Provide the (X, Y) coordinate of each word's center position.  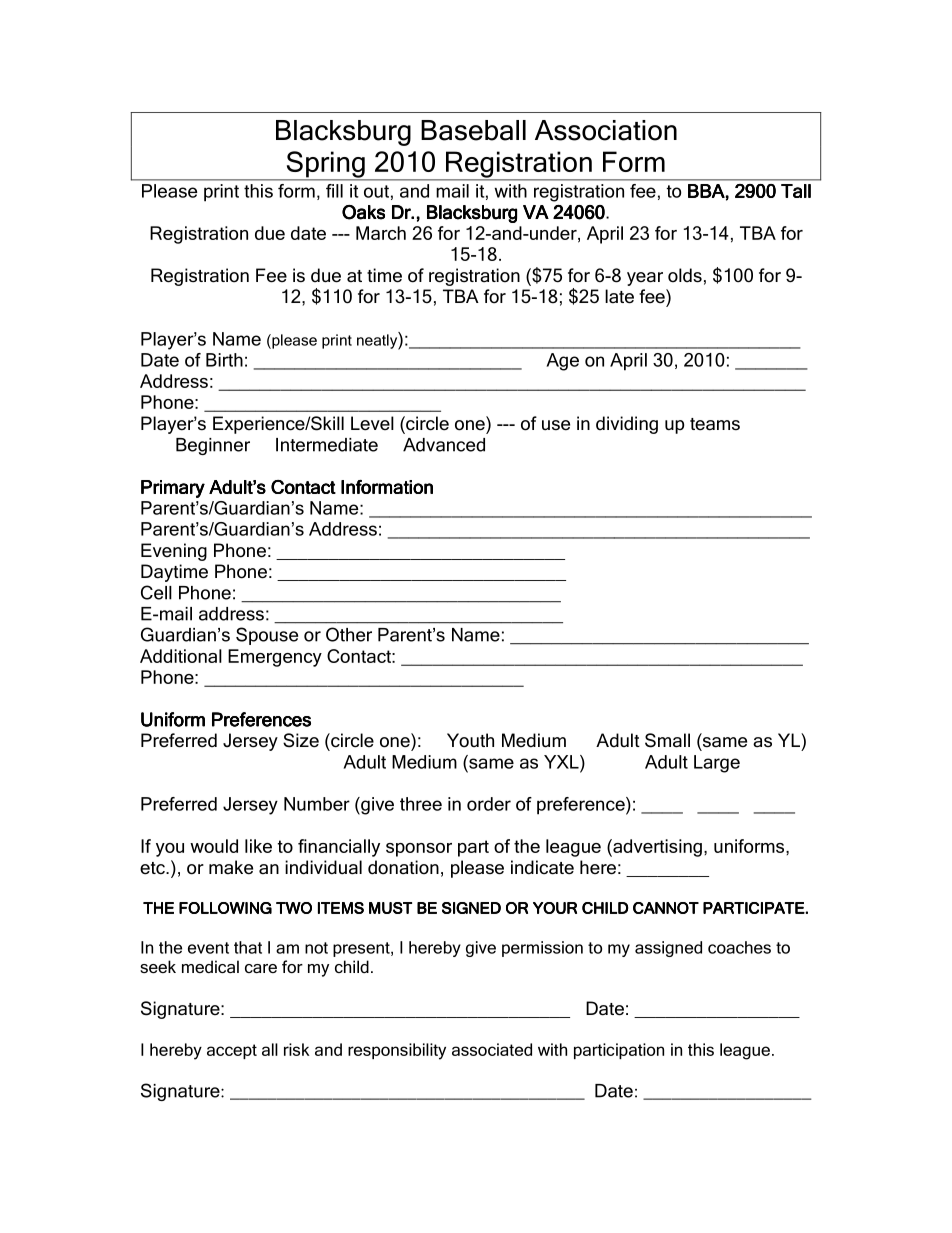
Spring (325, 165)
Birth (224, 360)
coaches (739, 947)
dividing (627, 425)
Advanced (444, 445)
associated (492, 1049)
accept (232, 1051)
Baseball (473, 130)
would (214, 846)
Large (717, 764)
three (421, 804)
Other (349, 634)
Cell (156, 592)
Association (606, 130)
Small (667, 740)
